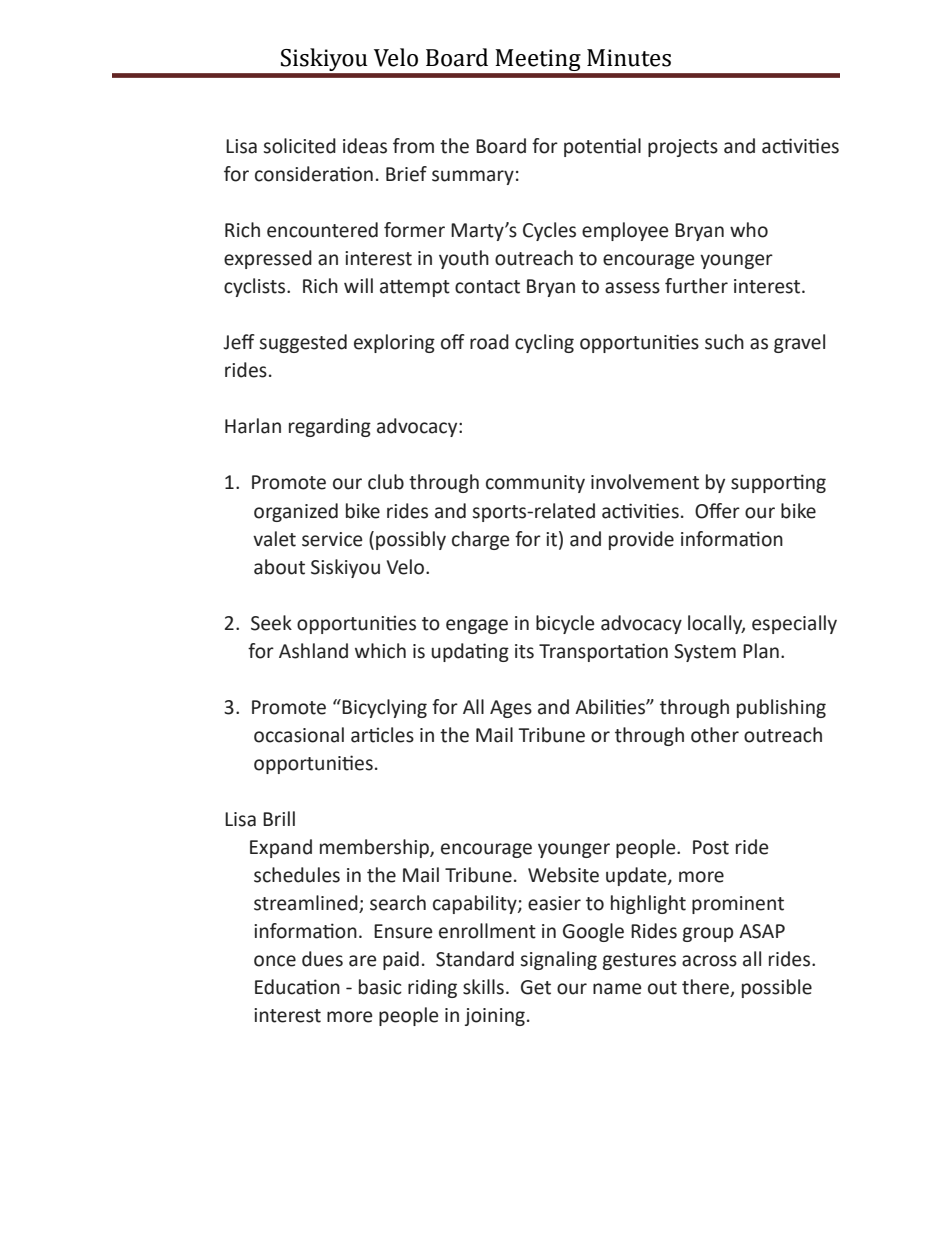 This image has height=1233, width=952. What do you see at coordinates (683, 148) in the image?
I see `projects` at bounding box center [683, 148].
